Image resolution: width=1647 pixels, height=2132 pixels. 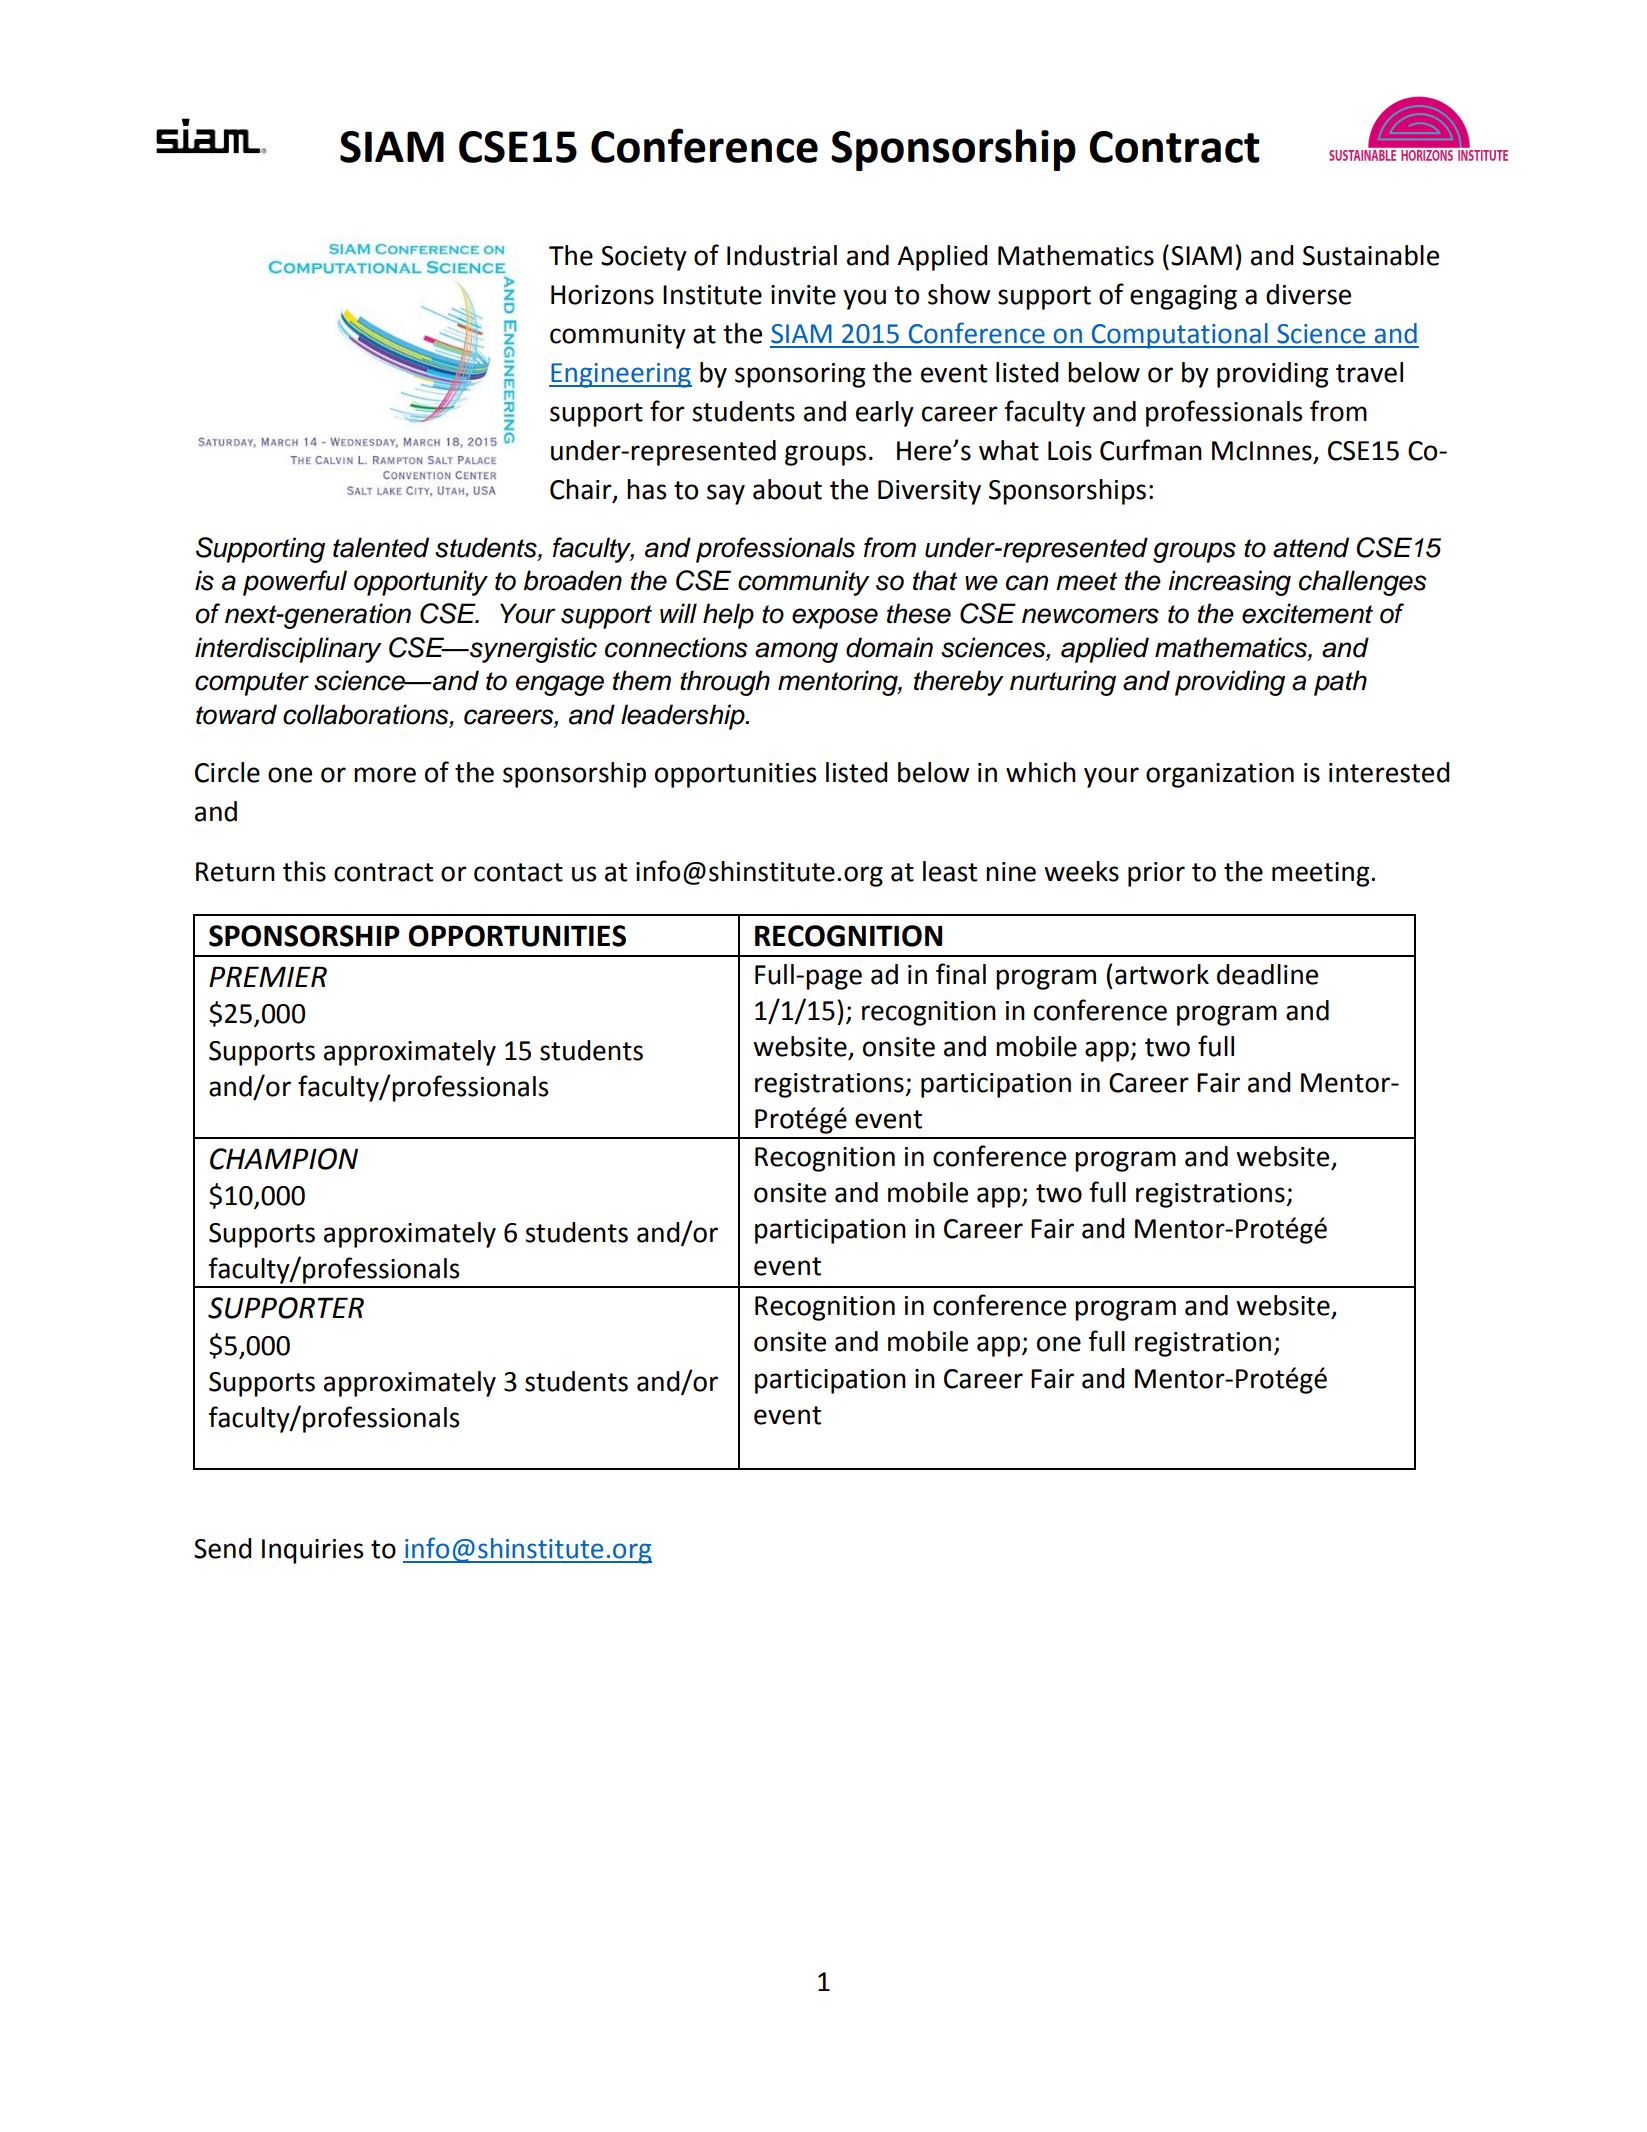 I want to click on prior, so click(x=1156, y=874).
